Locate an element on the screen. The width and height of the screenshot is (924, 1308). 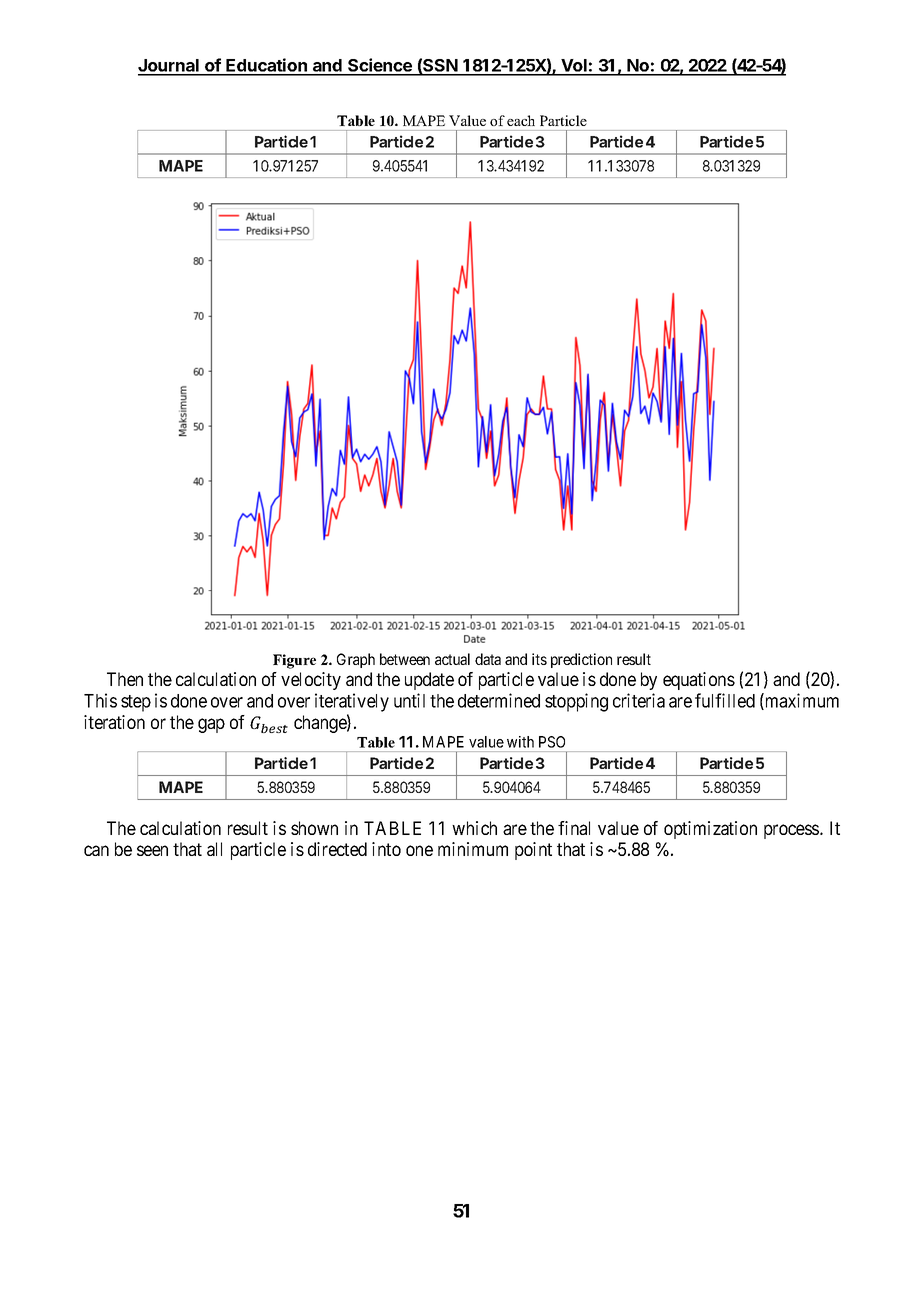
prediction is located at coordinates (581, 660).
